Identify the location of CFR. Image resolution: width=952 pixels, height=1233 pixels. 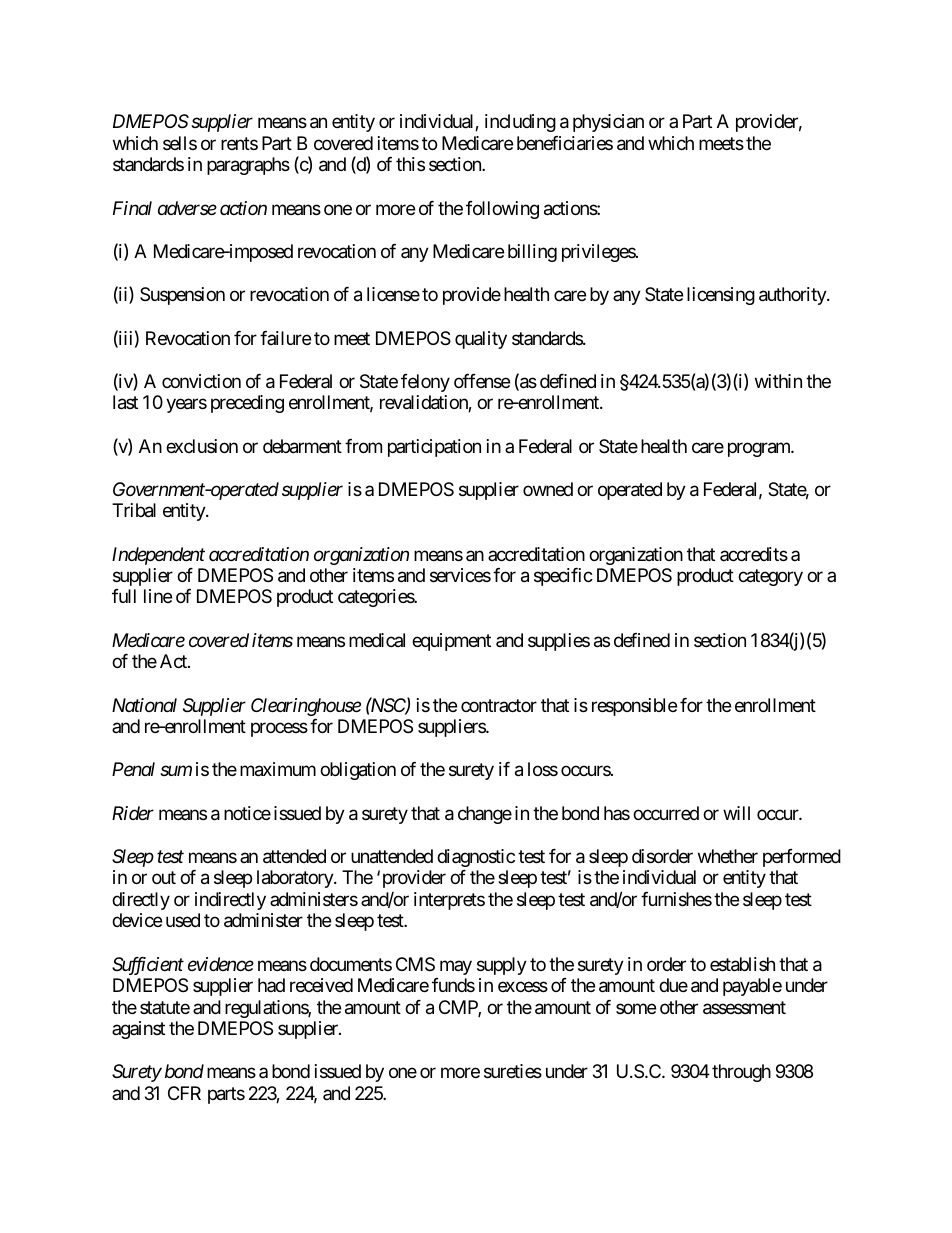
(184, 1093).
